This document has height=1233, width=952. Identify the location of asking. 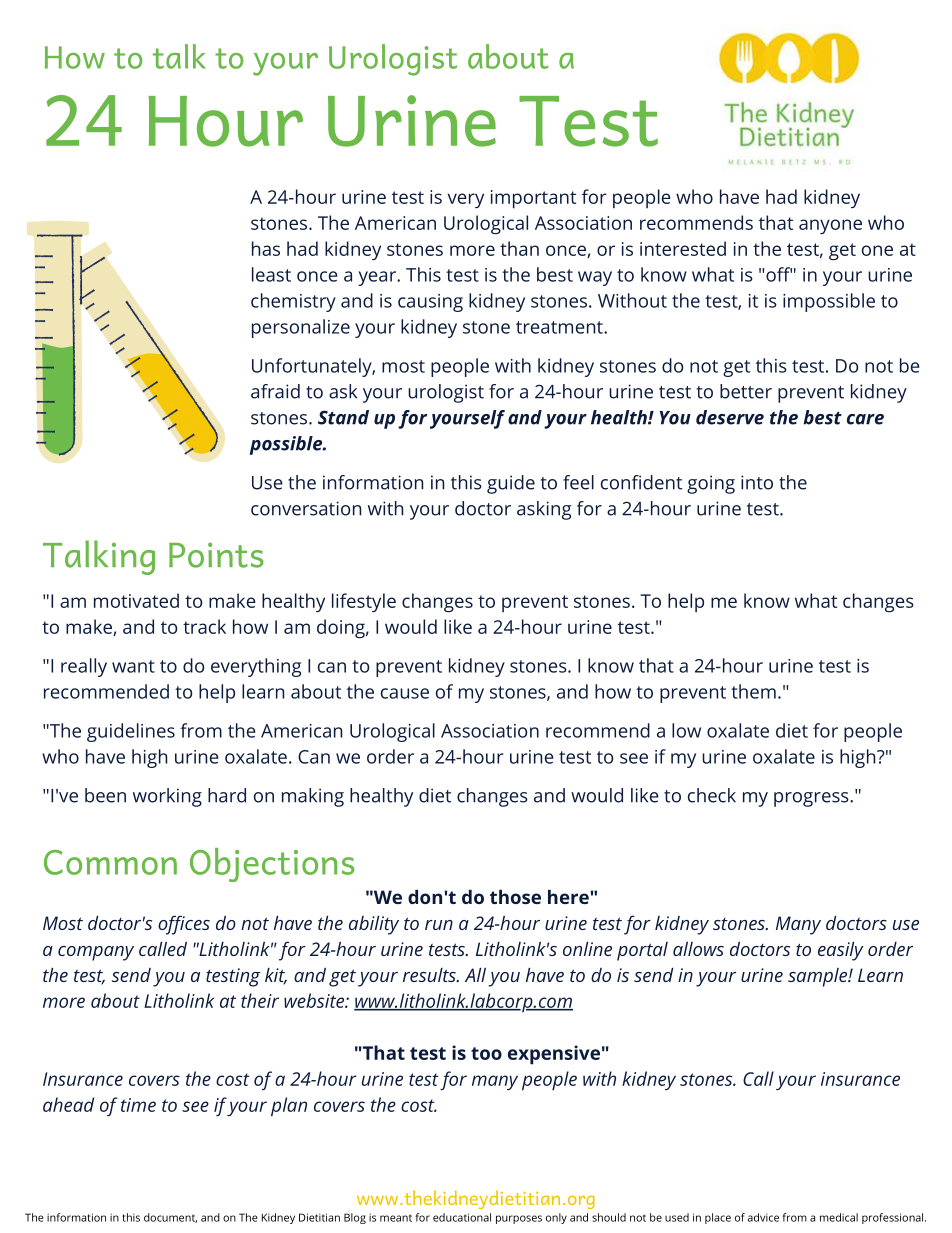
(544, 510).
